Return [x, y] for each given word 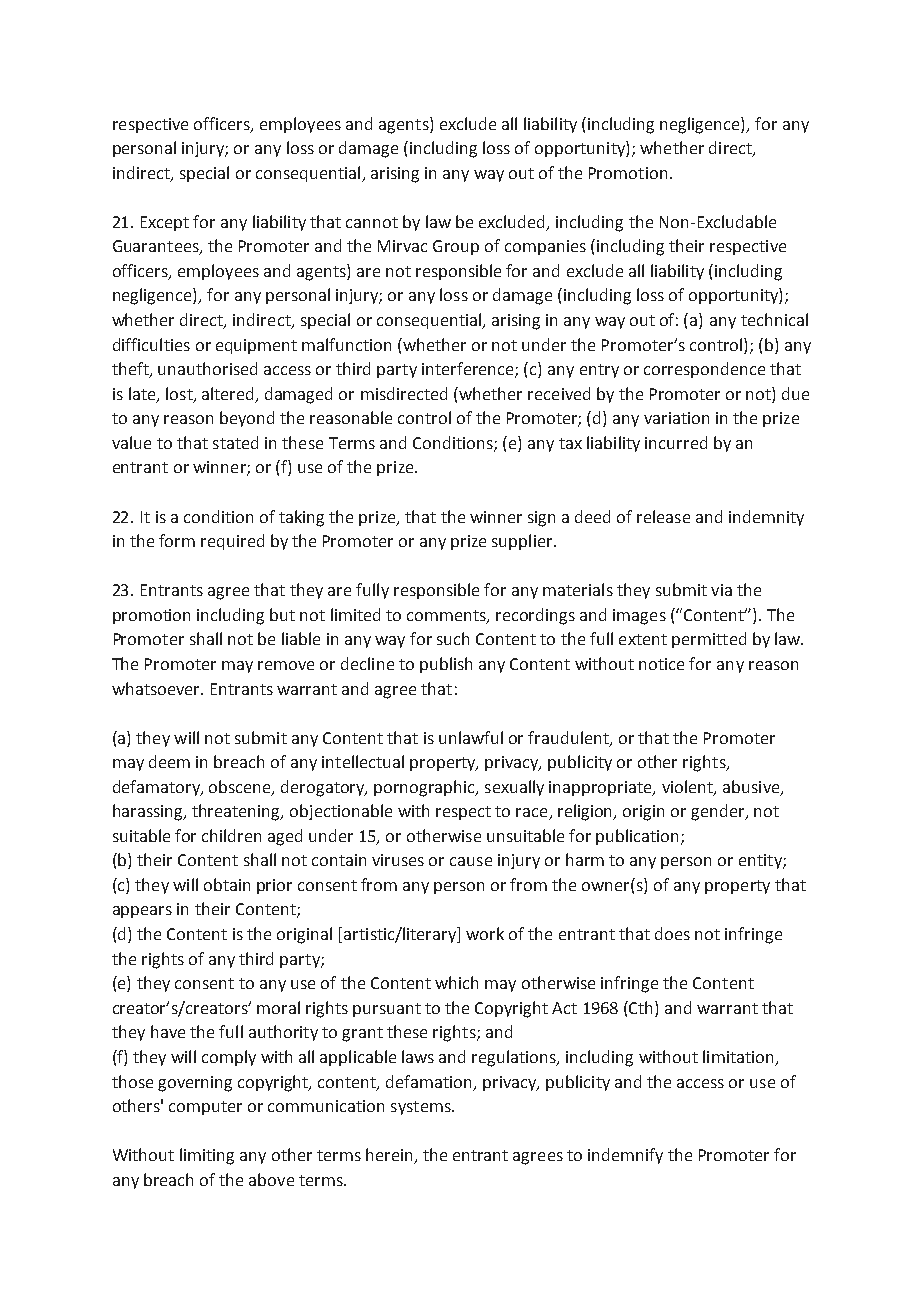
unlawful [471, 737]
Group [456, 247]
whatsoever [157, 688]
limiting [207, 1156]
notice [661, 664]
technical [774, 319]
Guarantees [157, 247]
